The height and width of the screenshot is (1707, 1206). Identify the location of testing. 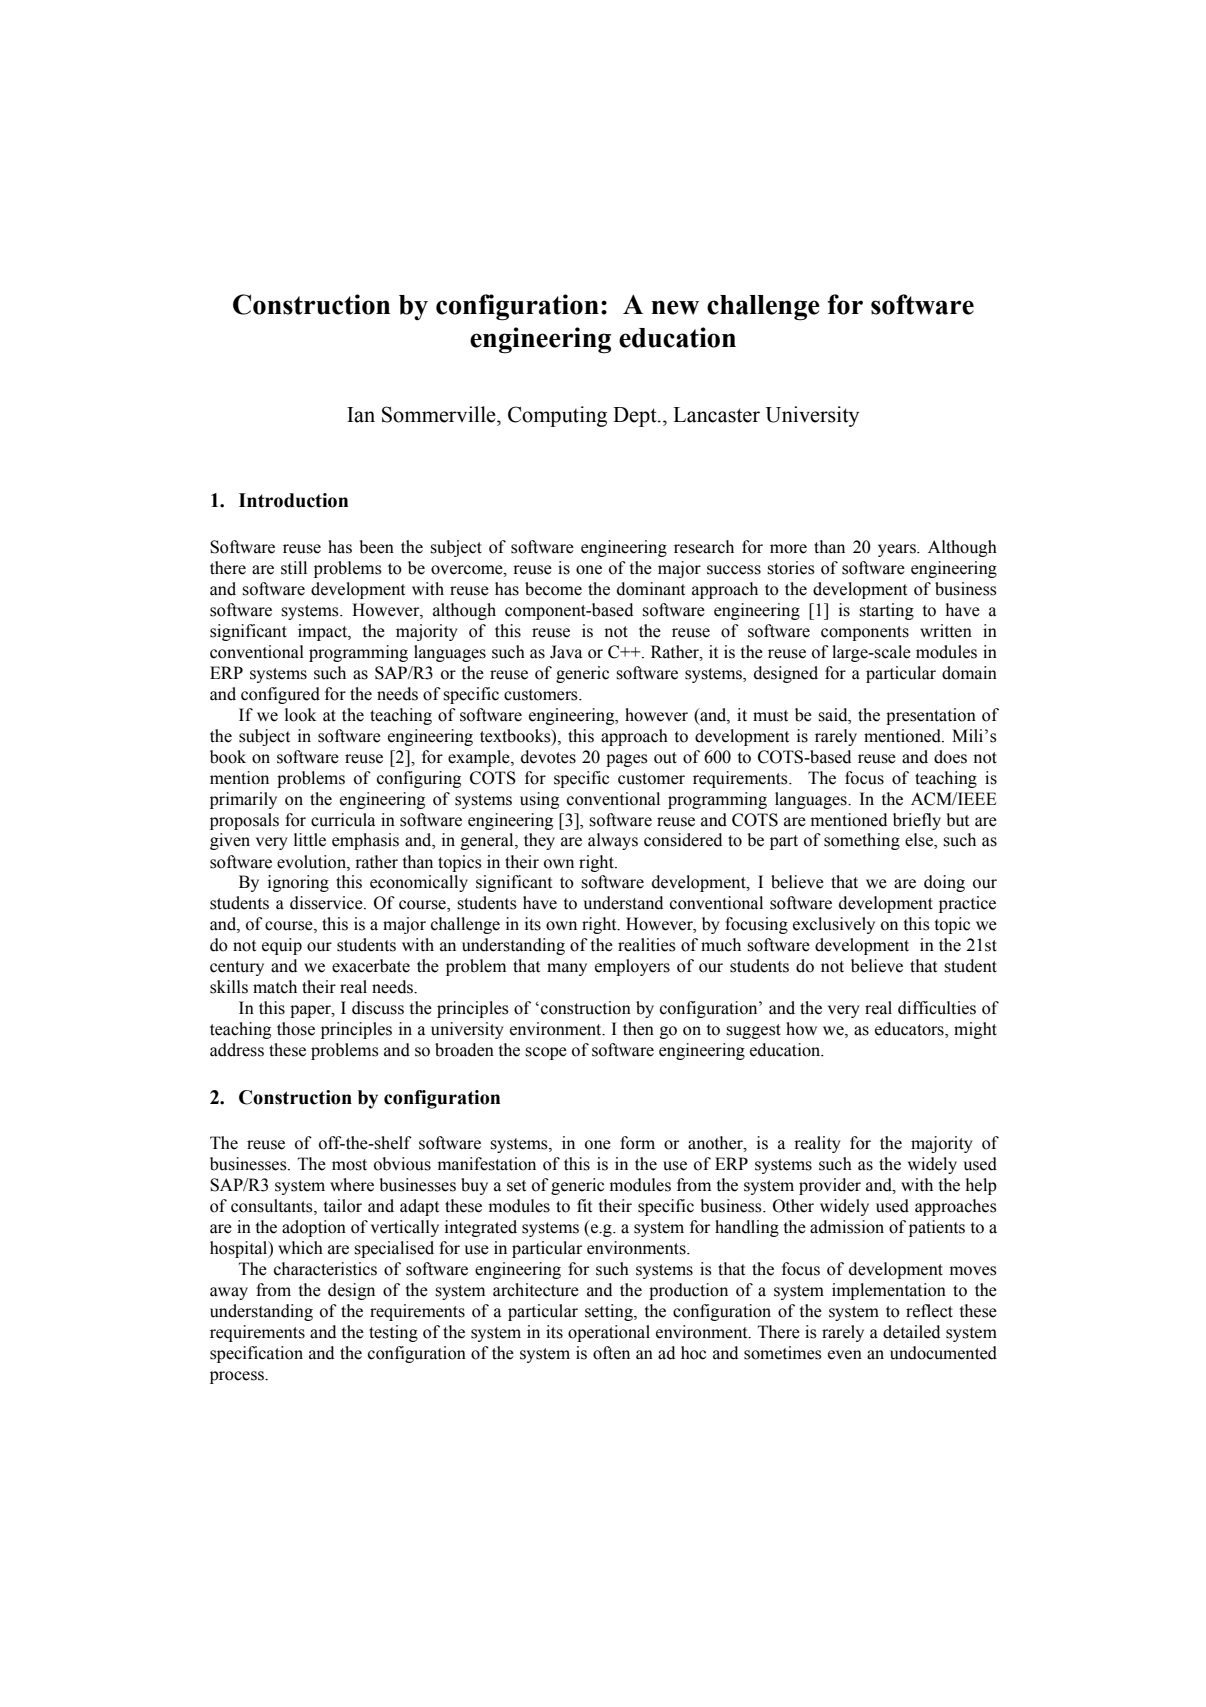
(393, 1333).
